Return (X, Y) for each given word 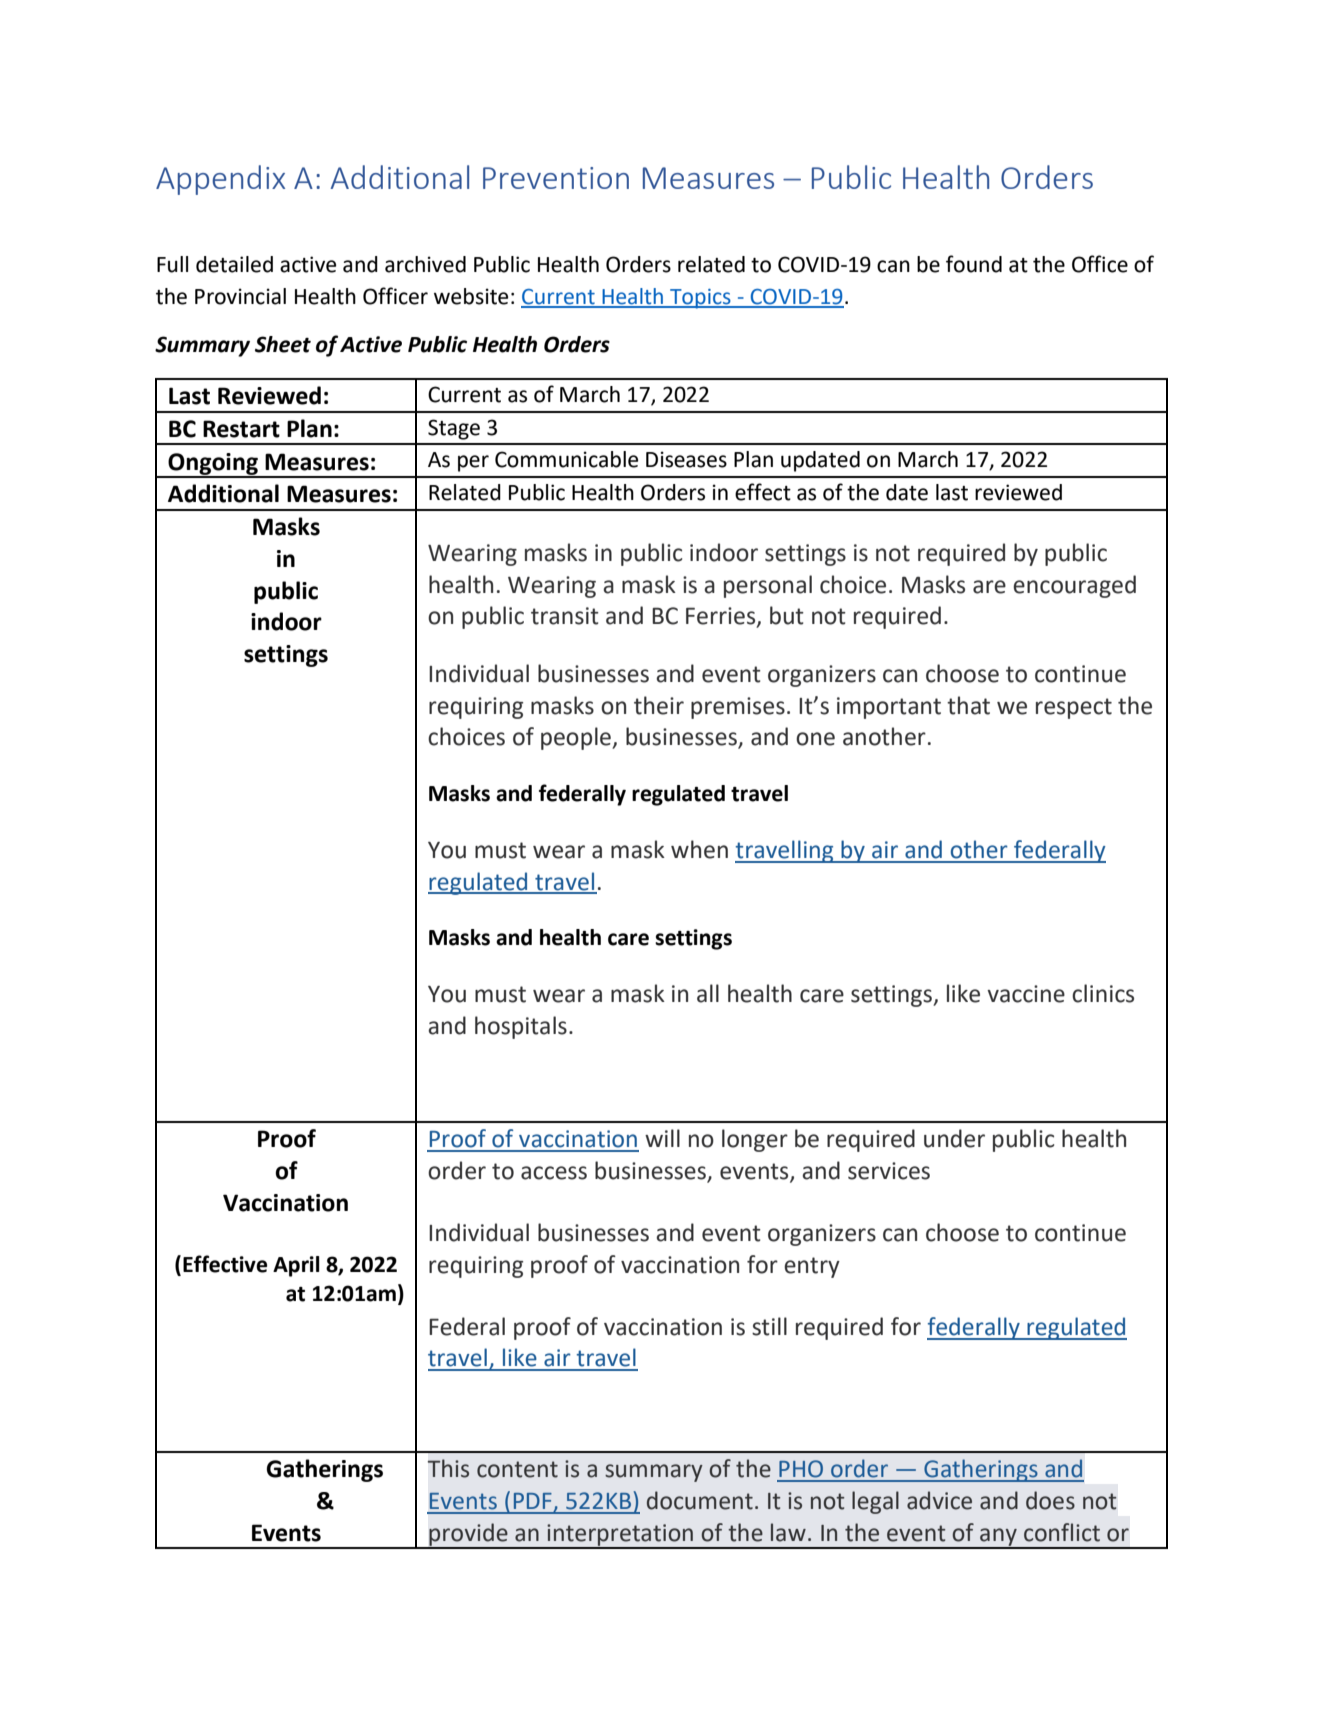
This (448, 1468)
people (577, 738)
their (659, 705)
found (974, 264)
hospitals (521, 1027)
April (296, 1266)
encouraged (1074, 586)
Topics (700, 299)
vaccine (1026, 994)
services (889, 1171)
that (968, 705)
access (554, 1173)
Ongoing (213, 465)
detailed (234, 264)
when (699, 849)
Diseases (686, 459)
